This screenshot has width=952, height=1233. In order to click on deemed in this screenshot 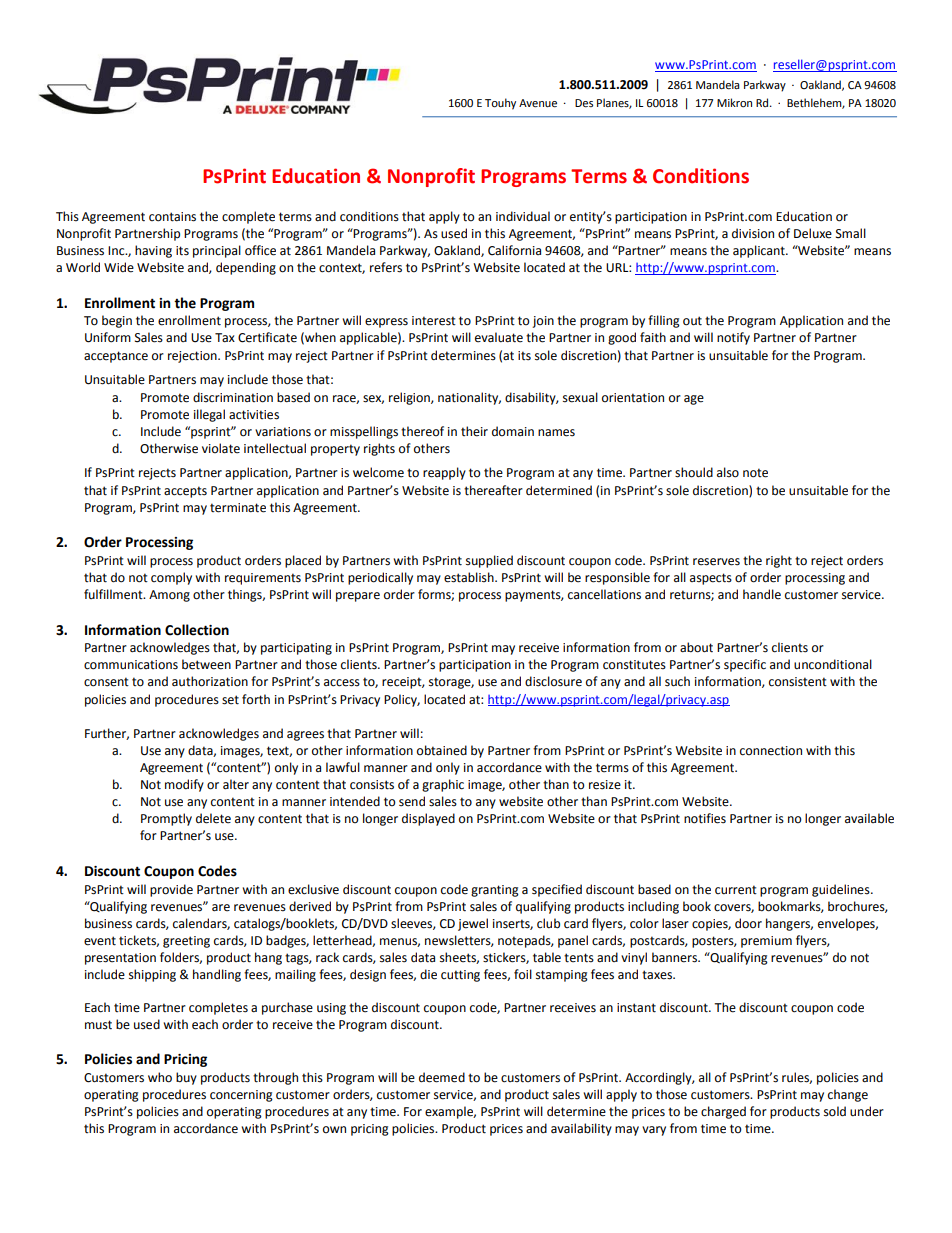, I will do `click(442, 1077)`.
